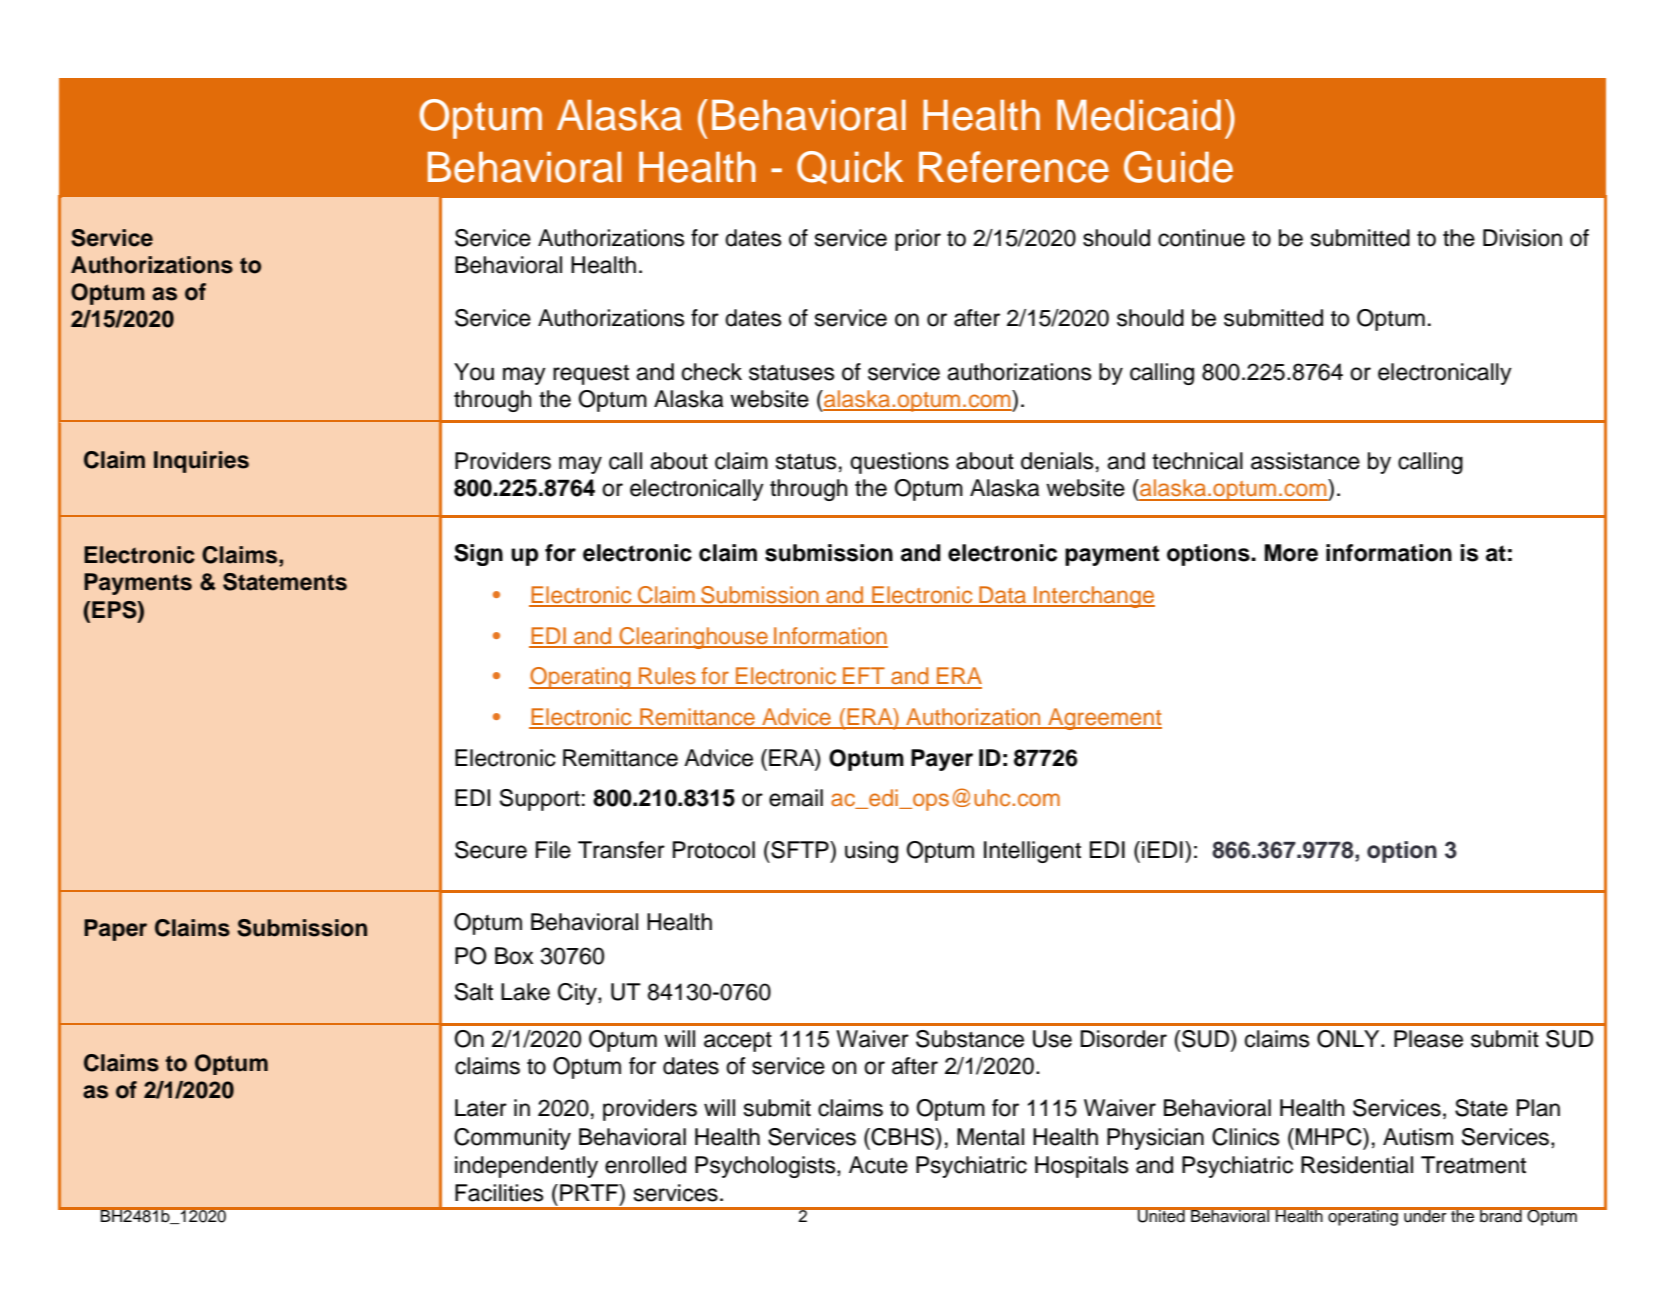  What do you see at coordinates (1014, 167) in the screenshot?
I see `Reference` at bounding box center [1014, 167].
